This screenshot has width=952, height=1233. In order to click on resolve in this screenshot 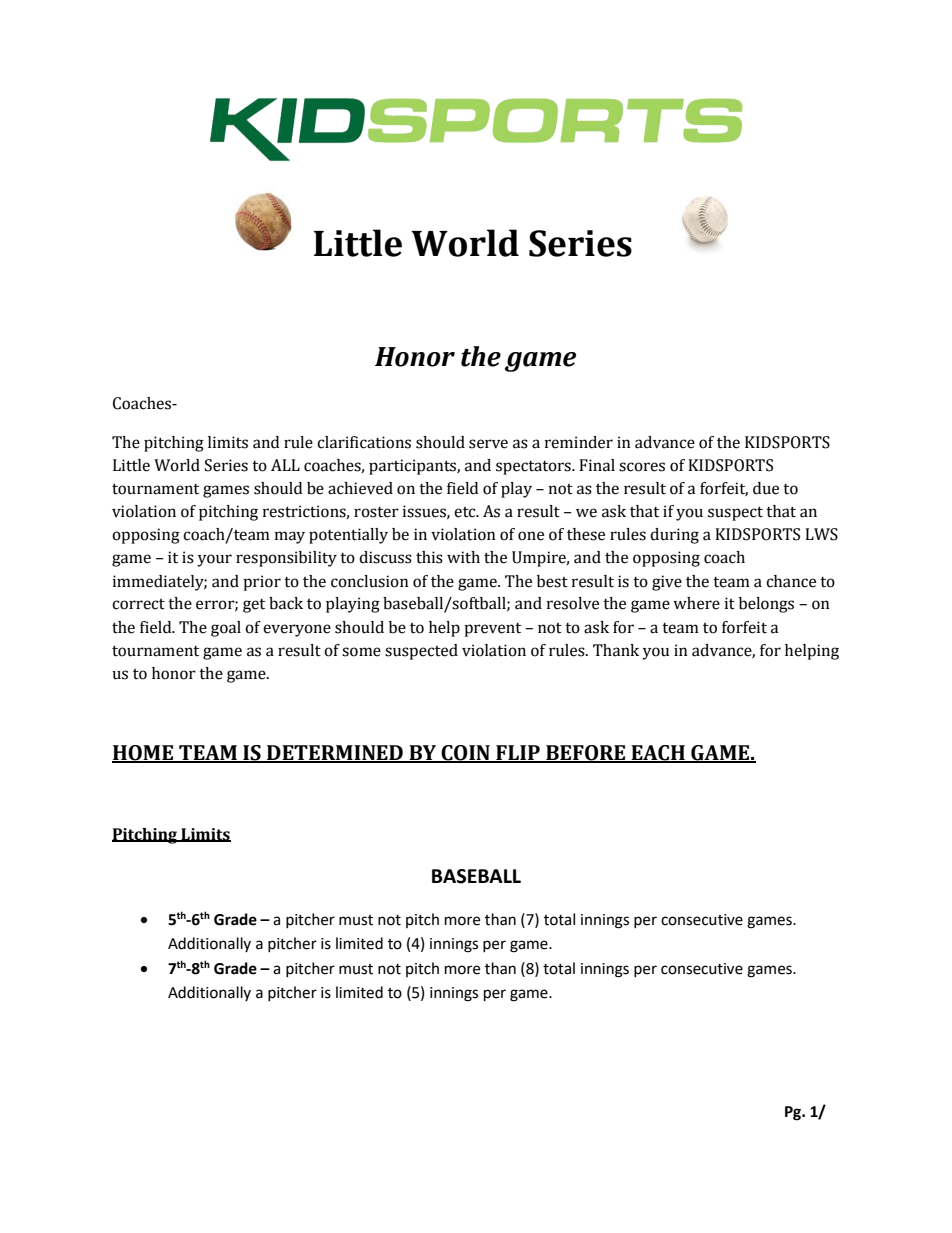, I will do `click(573, 603)`.
